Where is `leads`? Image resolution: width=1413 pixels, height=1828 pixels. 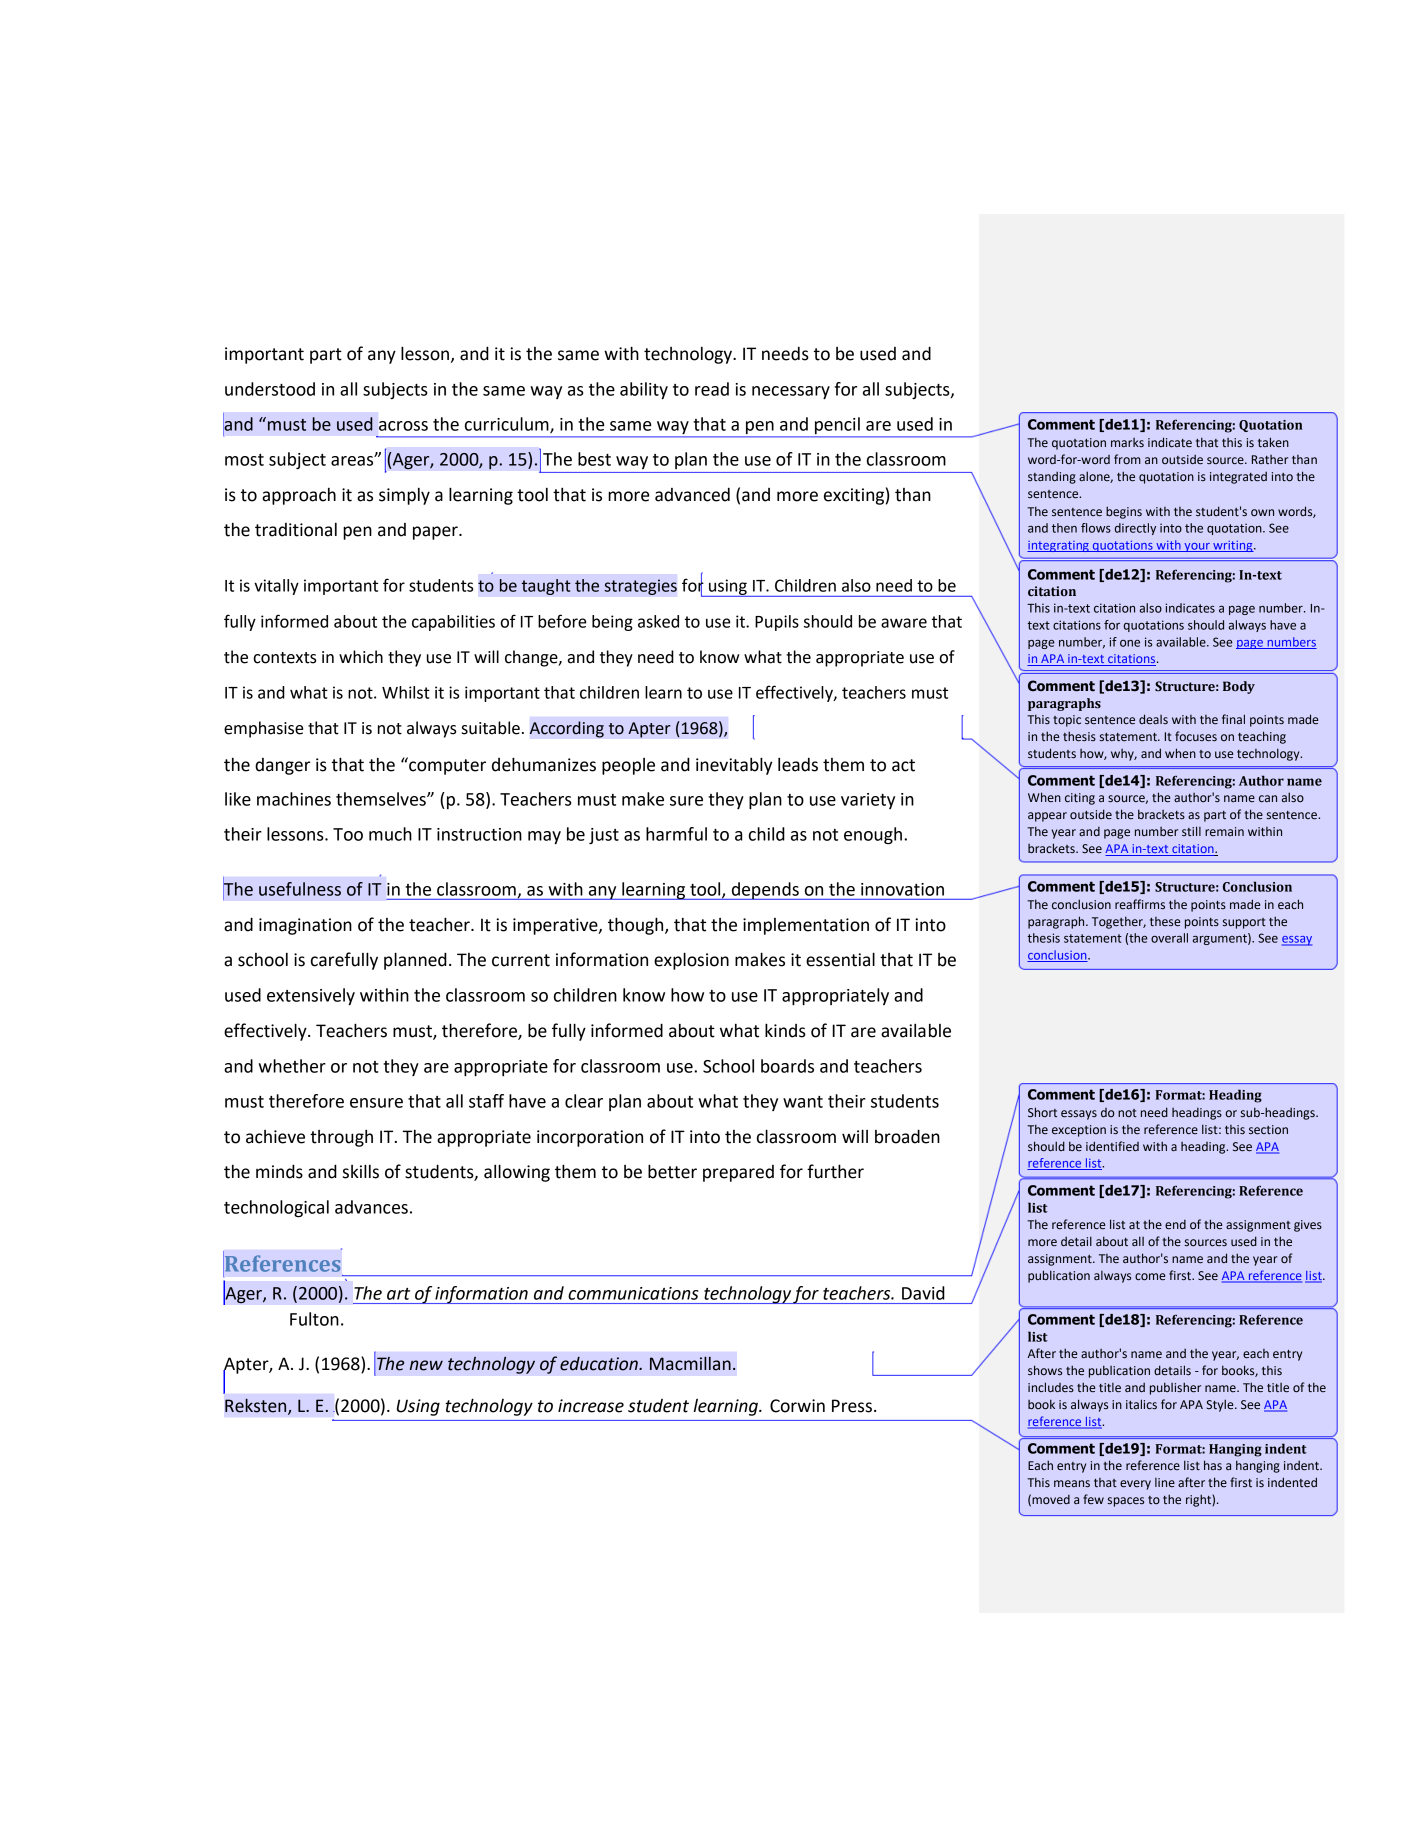
leads is located at coordinates (798, 764).
